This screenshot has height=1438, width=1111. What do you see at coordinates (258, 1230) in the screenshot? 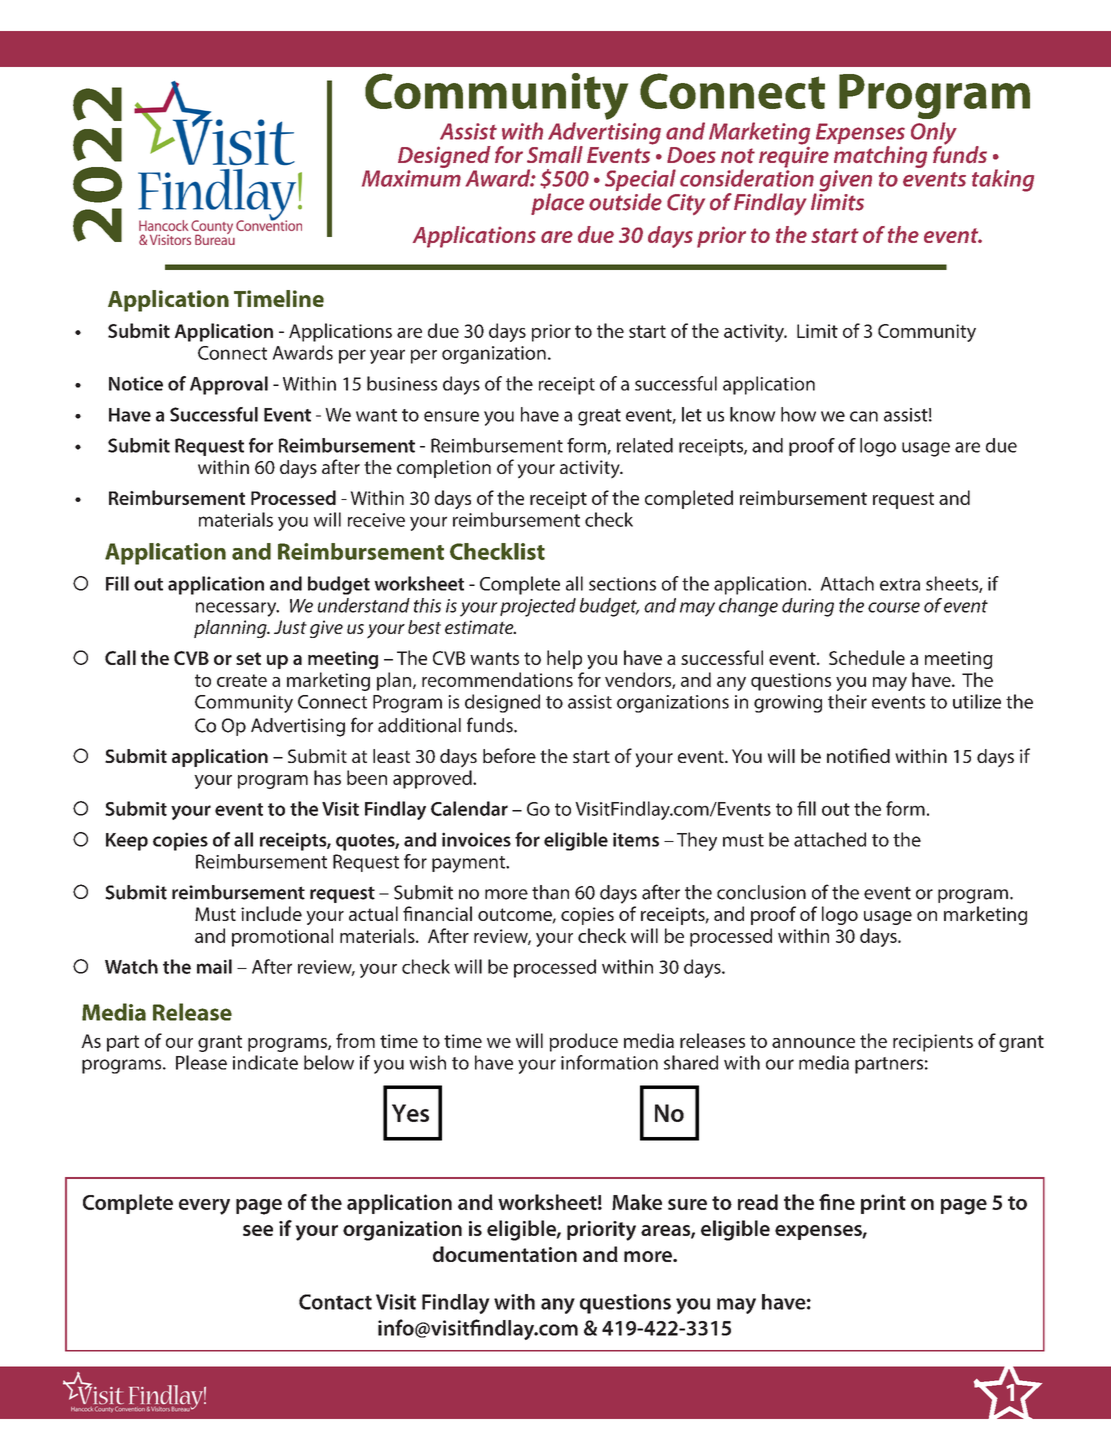
I see `see` at bounding box center [258, 1230].
